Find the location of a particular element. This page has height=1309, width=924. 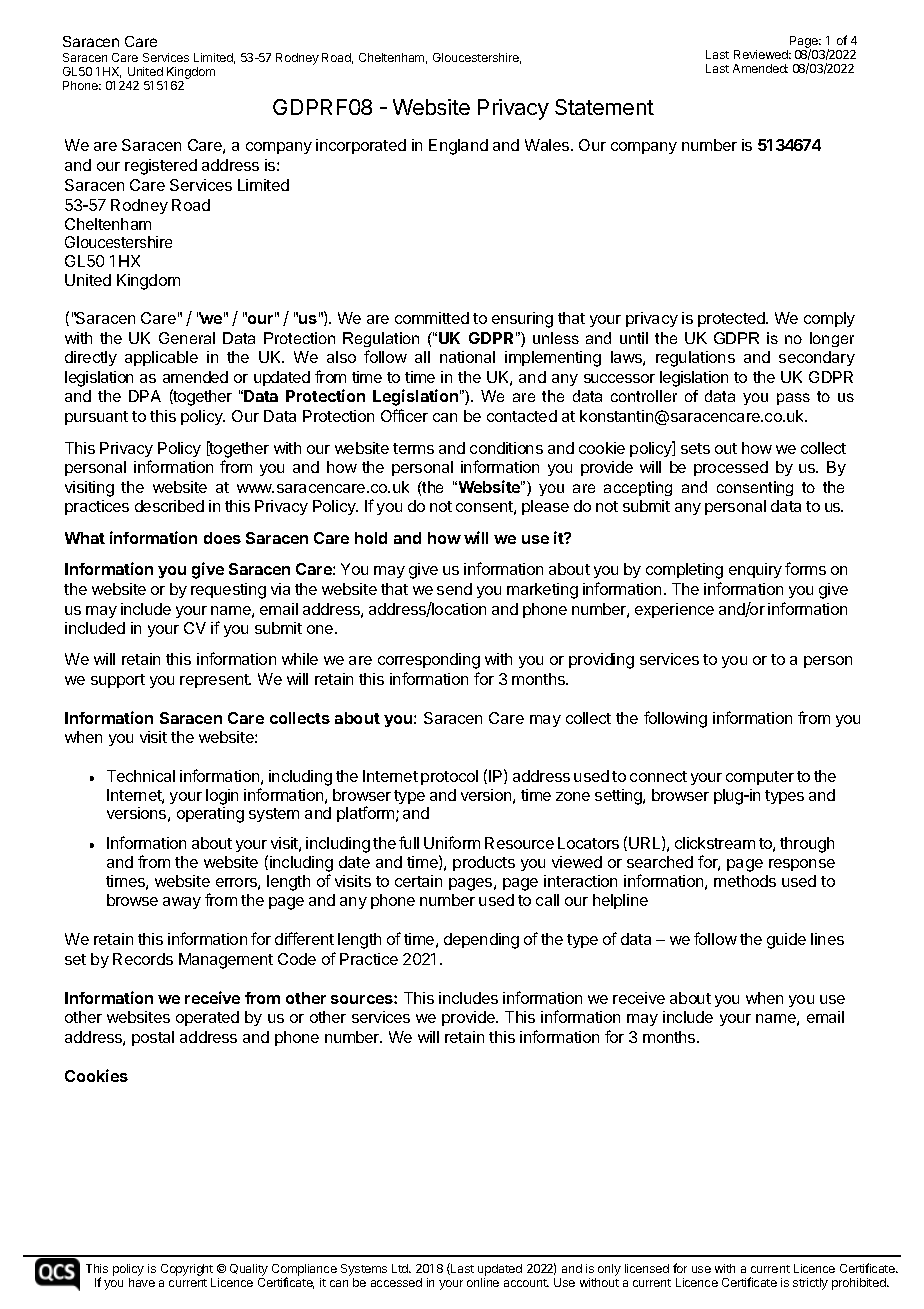

Statement is located at coordinates (604, 107).
